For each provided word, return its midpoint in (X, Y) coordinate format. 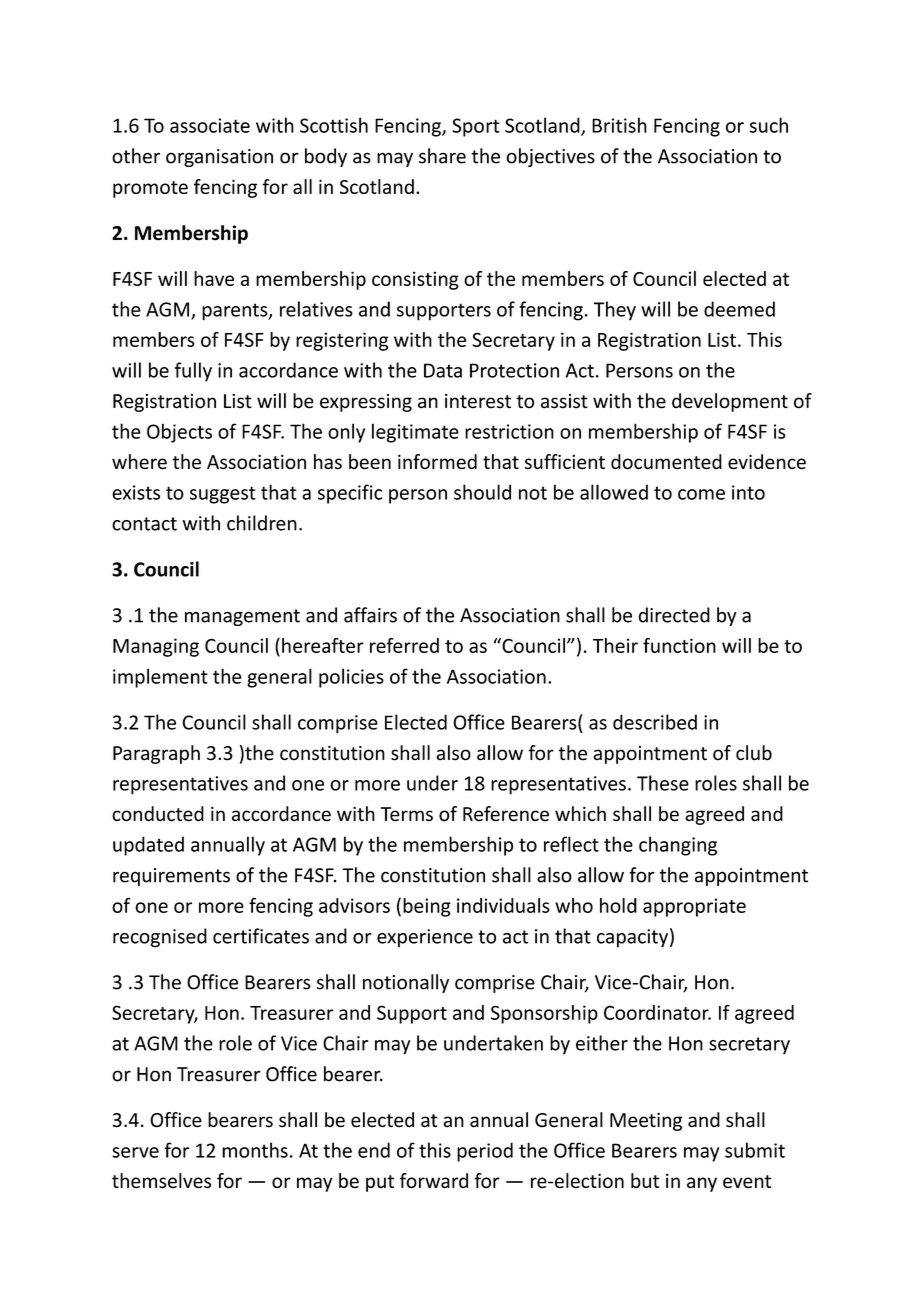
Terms (407, 814)
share (442, 156)
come (701, 494)
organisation (219, 158)
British (619, 125)
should (482, 492)
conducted (158, 814)
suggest (223, 495)
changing (678, 846)
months (255, 1150)
